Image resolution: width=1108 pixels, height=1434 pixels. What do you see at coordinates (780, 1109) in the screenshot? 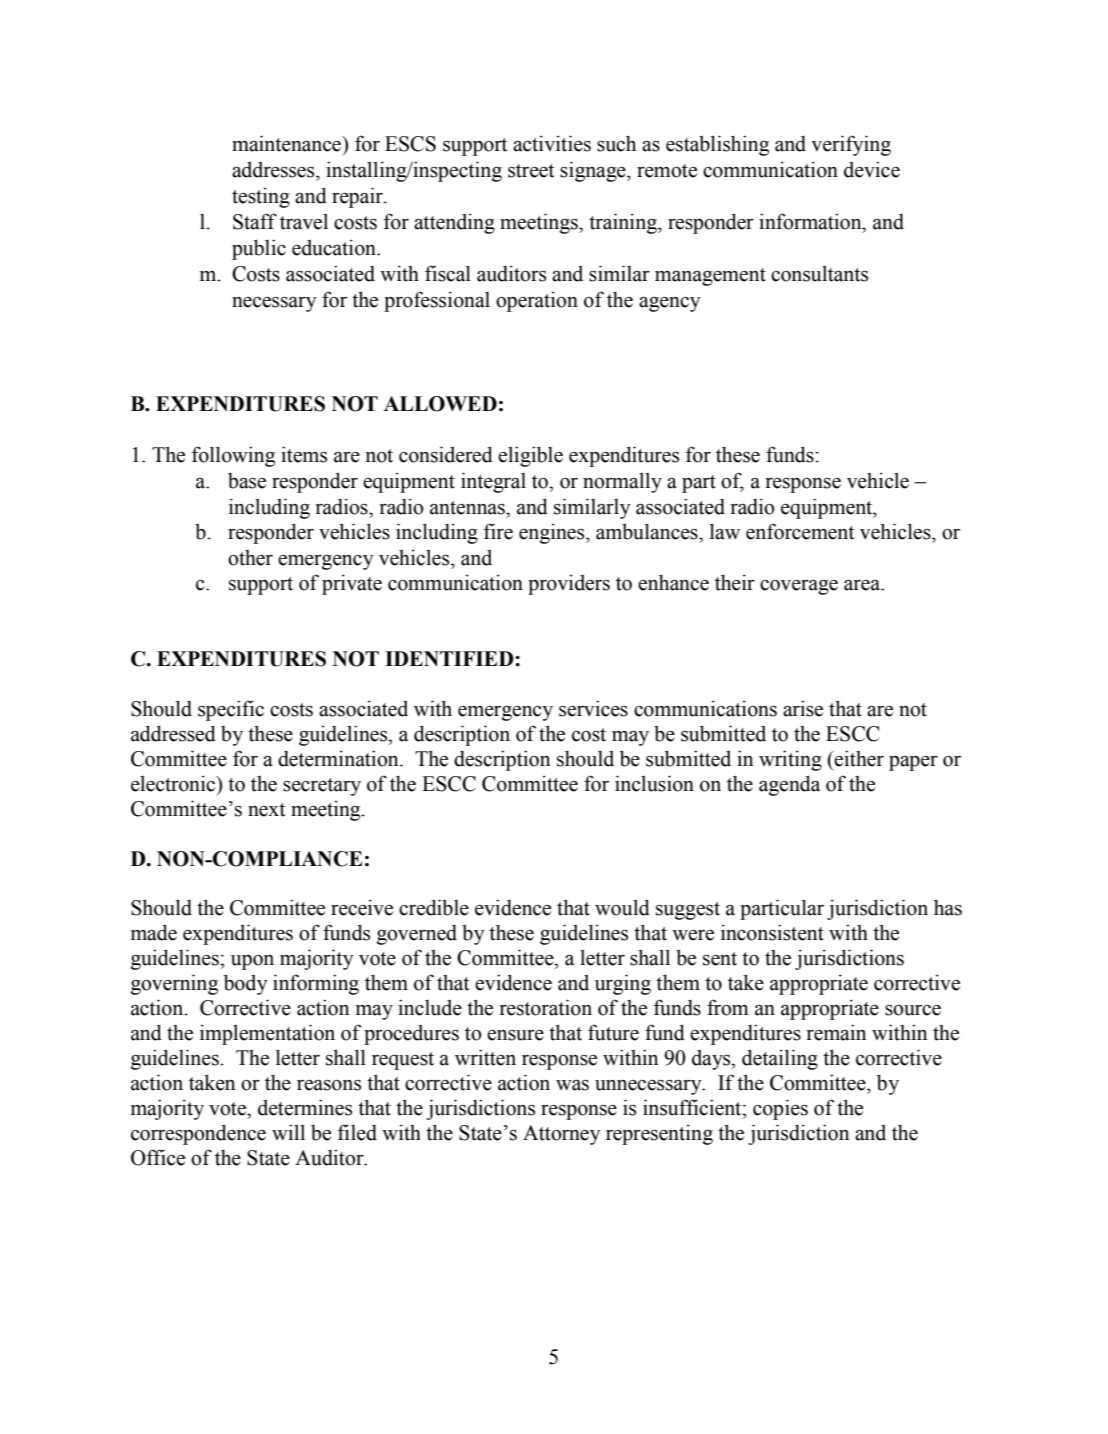
I see `copies` at bounding box center [780, 1109].
